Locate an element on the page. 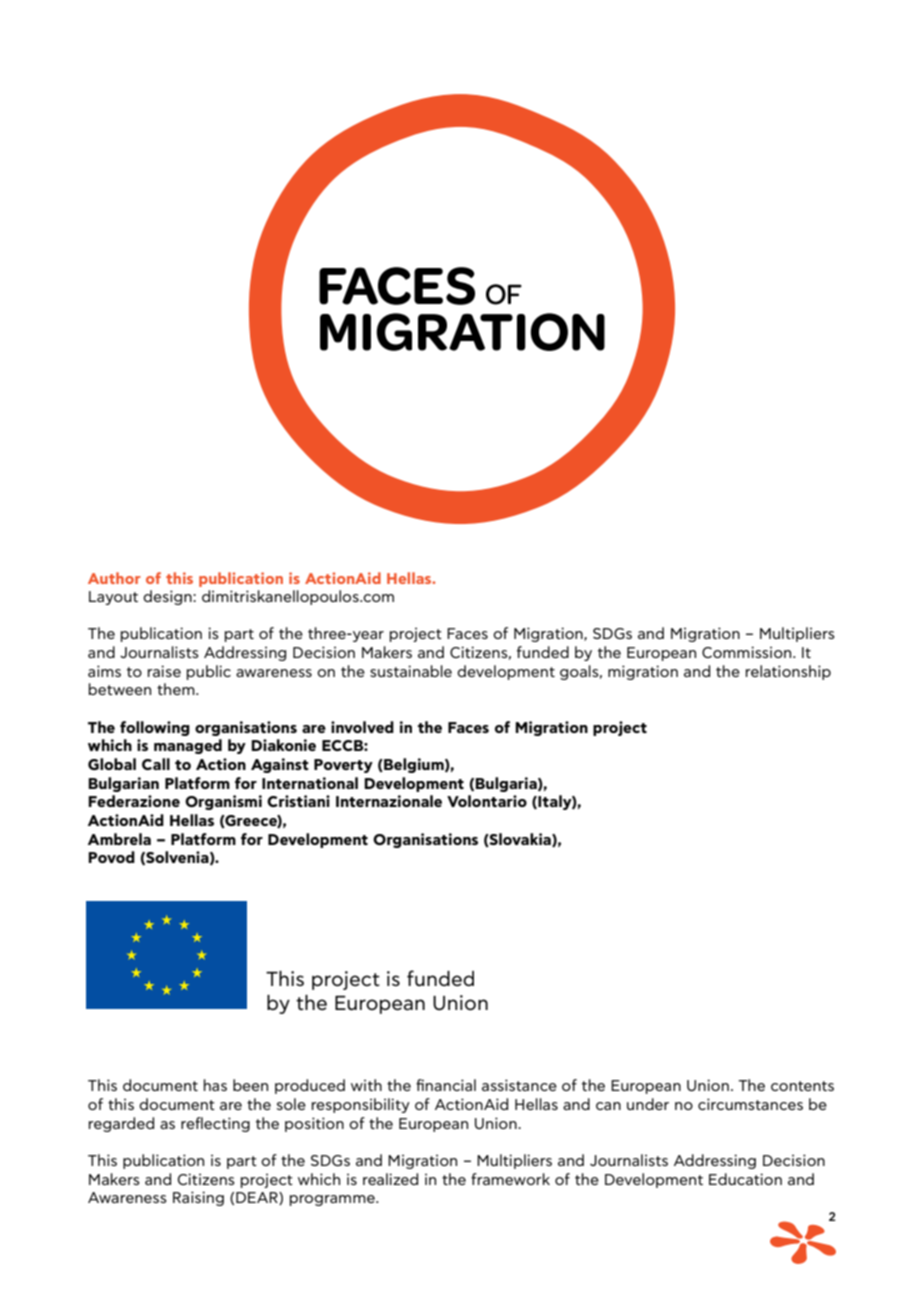  framework is located at coordinates (510, 1179).
